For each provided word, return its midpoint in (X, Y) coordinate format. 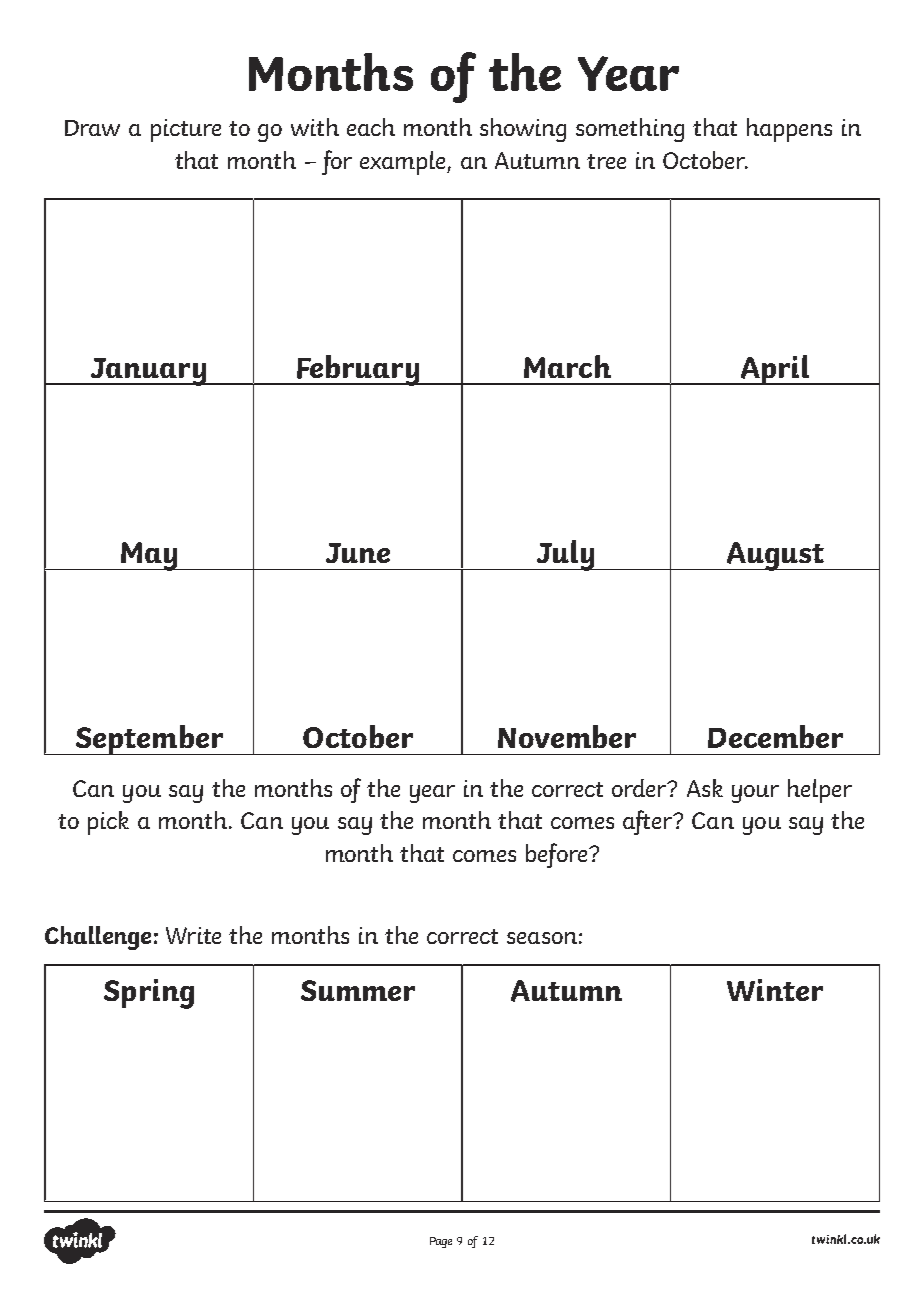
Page (441, 1242)
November (567, 736)
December (775, 736)
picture (186, 130)
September (149, 740)
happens (789, 130)
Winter (775, 990)
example (404, 163)
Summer (358, 990)
